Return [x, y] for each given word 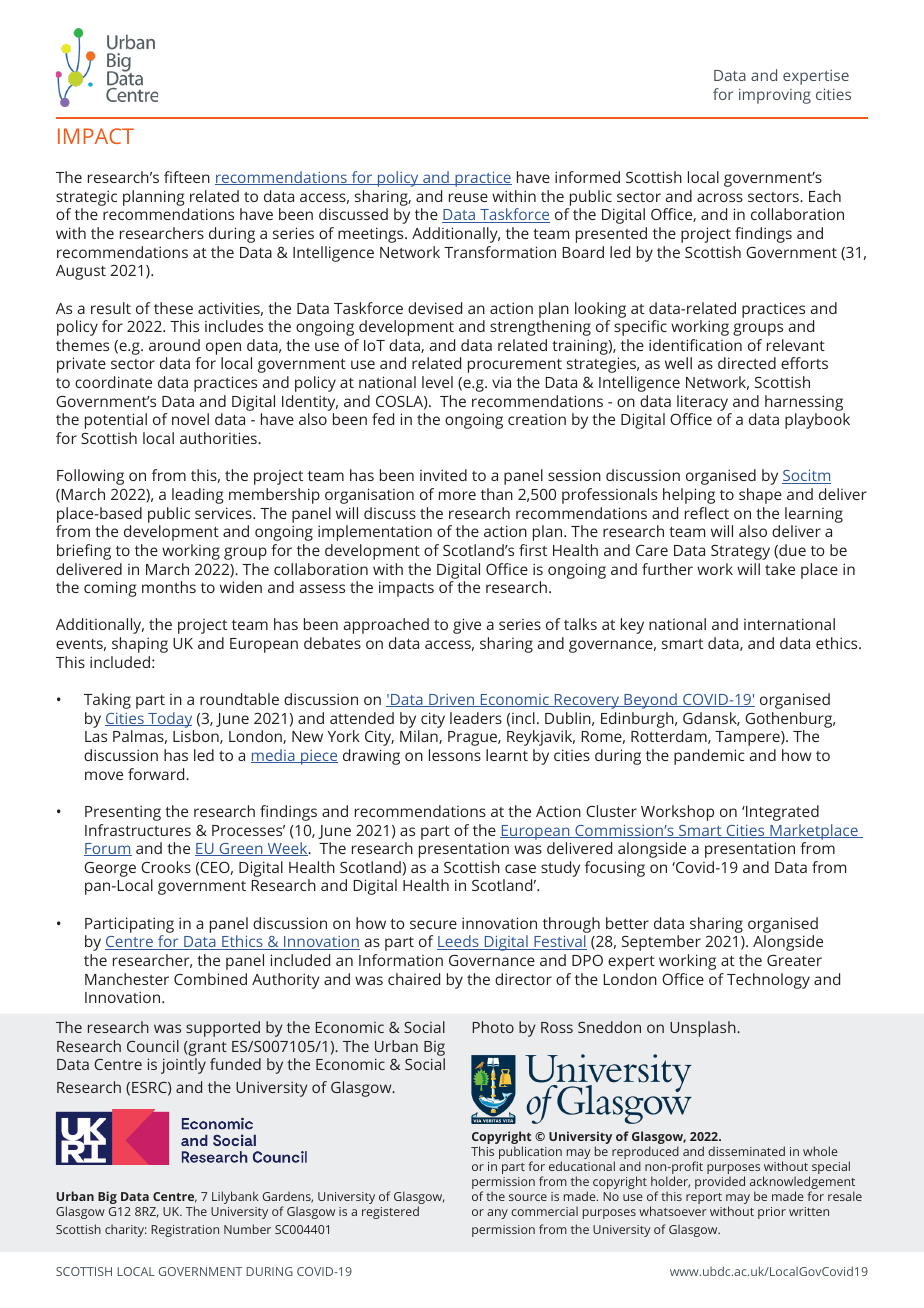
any [497, 1214]
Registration [185, 1231]
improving [775, 96]
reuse [468, 197]
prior [772, 1213]
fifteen [187, 177]
